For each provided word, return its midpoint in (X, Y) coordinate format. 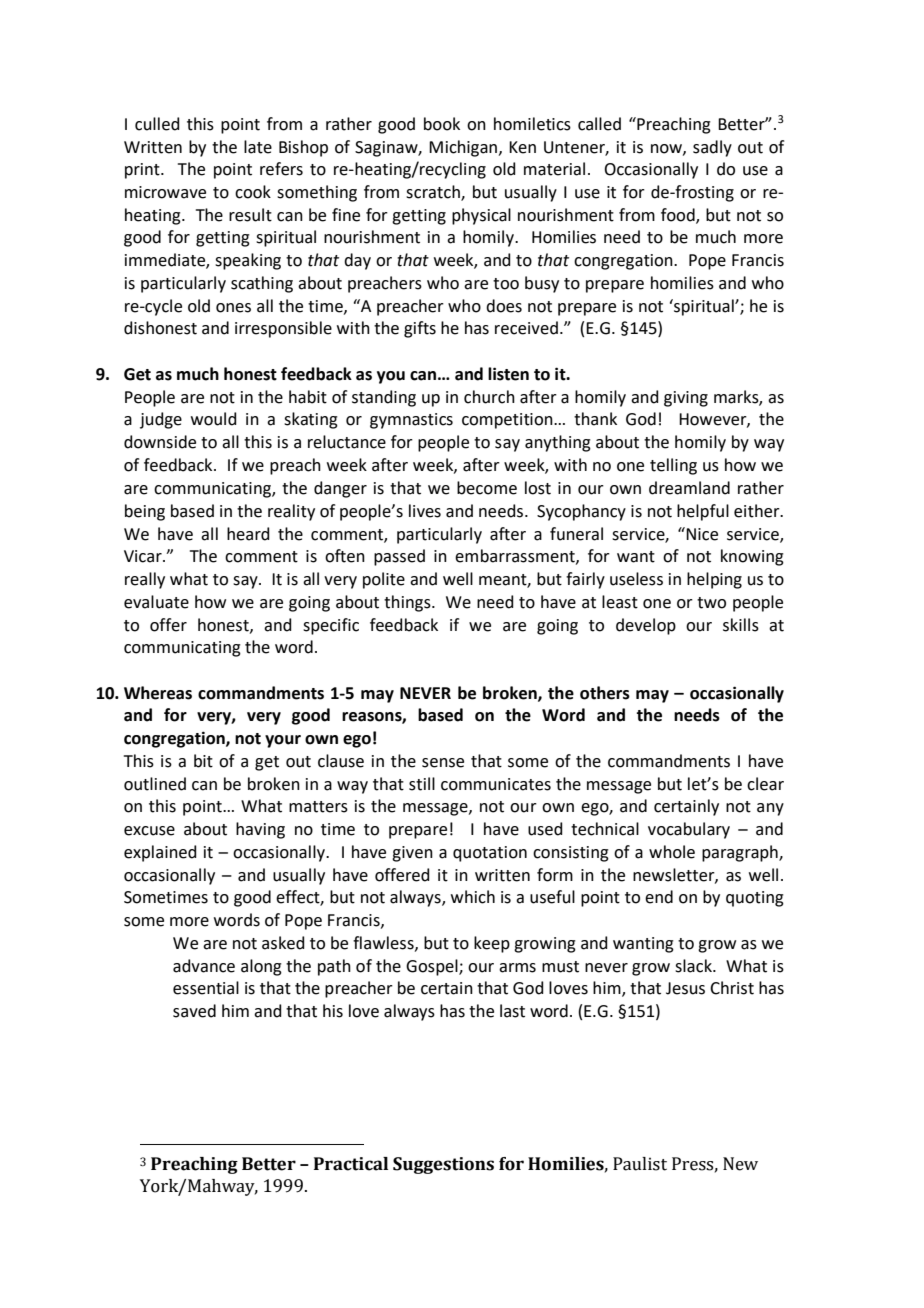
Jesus (685, 988)
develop (646, 626)
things (408, 603)
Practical (351, 1164)
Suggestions (443, 1165)
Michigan (464, 148)
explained (160, 853)
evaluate (156, 602)
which (473, 897)
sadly (712, 148)
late (258, 147)
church (489, 397)
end (659, 897)
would (214, 419)
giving (686, 399)
